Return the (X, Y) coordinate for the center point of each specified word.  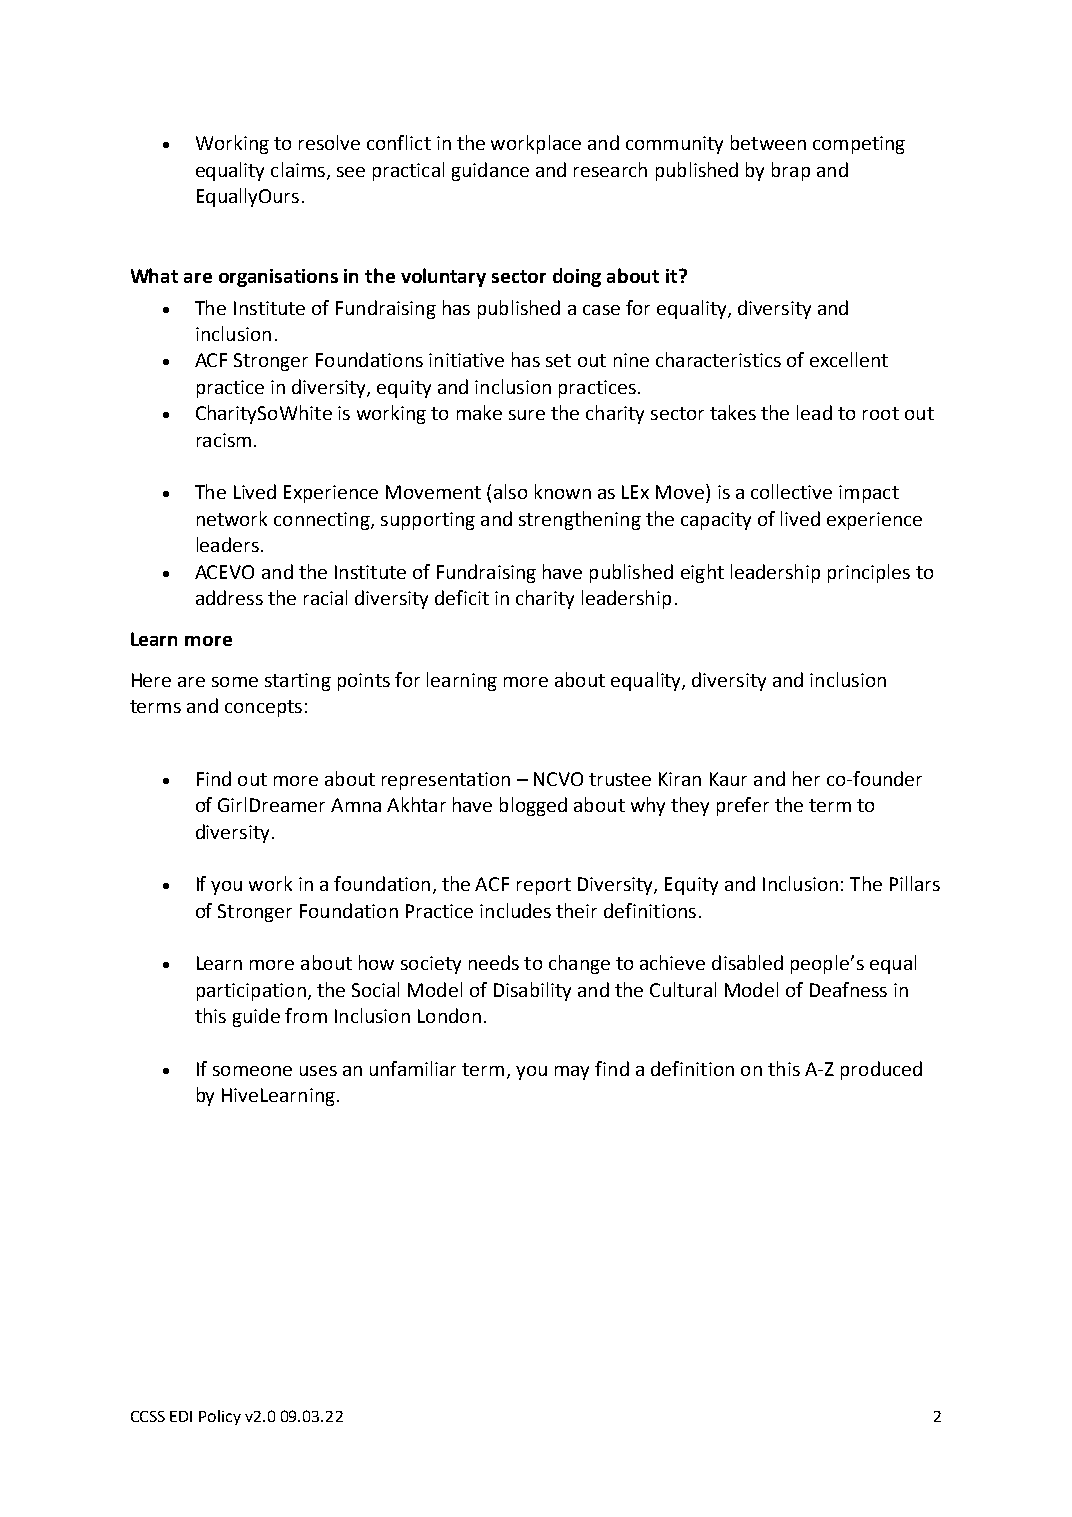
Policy (220, 1417)
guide (256, 1017)
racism (224, 440)
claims (298, 169)
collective (791, 491)
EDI (181, 1416)
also (510, 491)
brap (791, 171)
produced (881, 1070)
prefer (743, 806)
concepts (263, 708)
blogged (533, 806)
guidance (490, 171)
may (572, 1073)
